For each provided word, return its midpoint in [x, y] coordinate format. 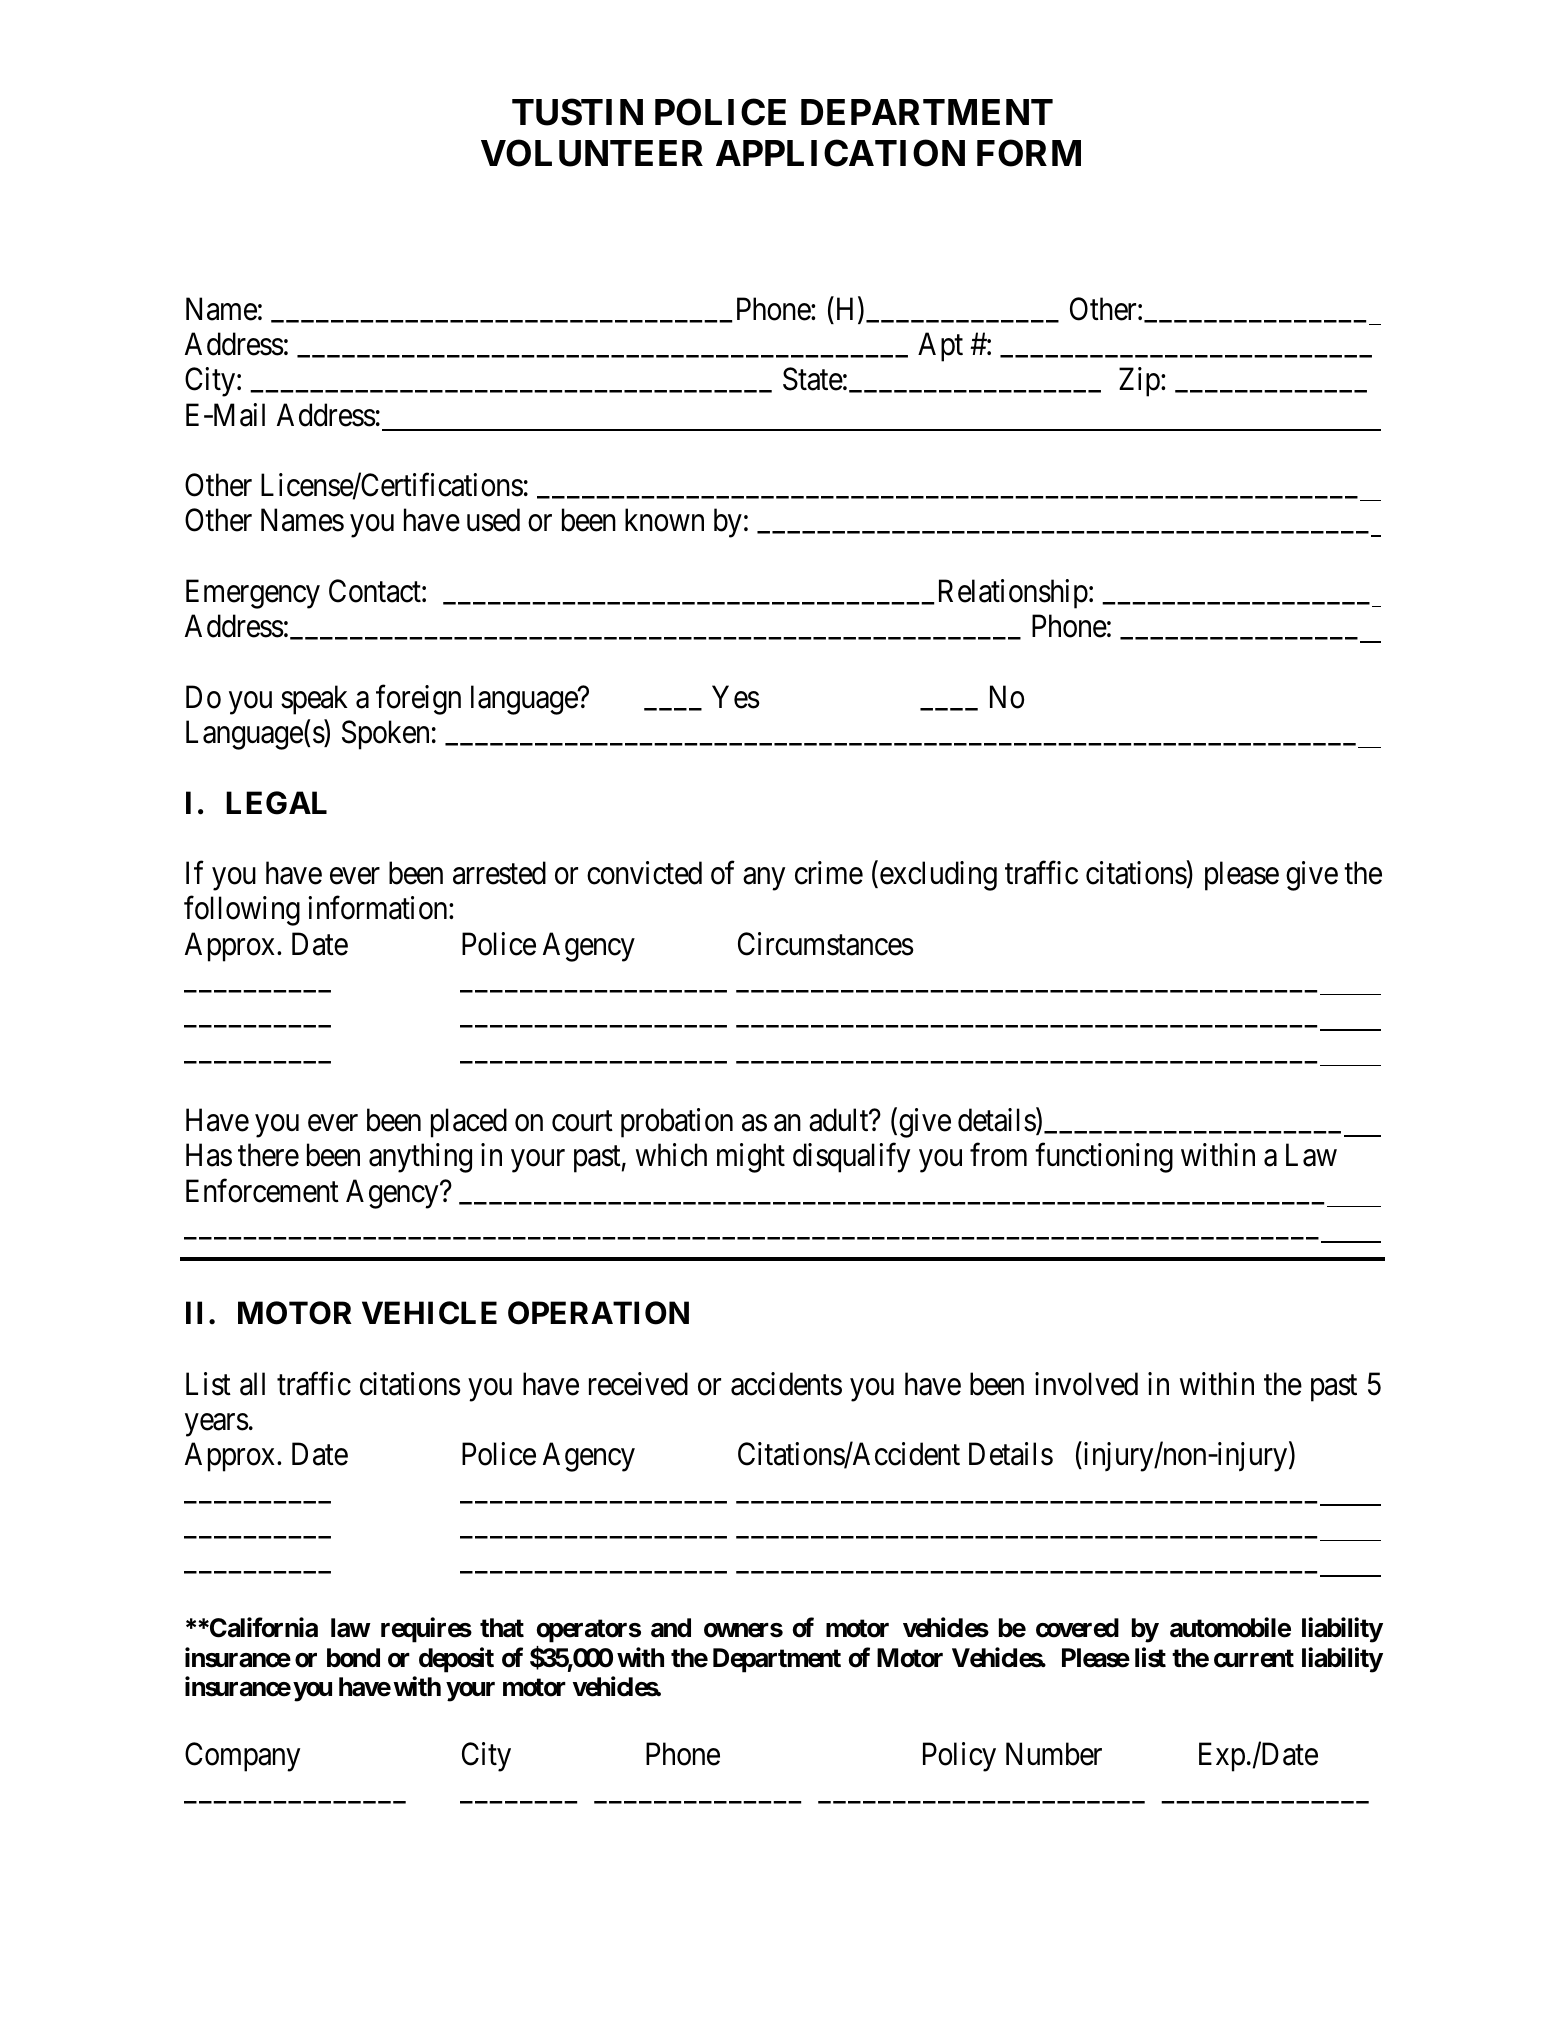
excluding [937, 876]
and [671, 1628]
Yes [736, 697]
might [751, 1158]
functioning [1104, 1158]
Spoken [385, 735]
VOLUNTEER [592, 153]
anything [420, 1158]
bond [353, 1658]
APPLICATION [840, 153]
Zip [1140, 382]
